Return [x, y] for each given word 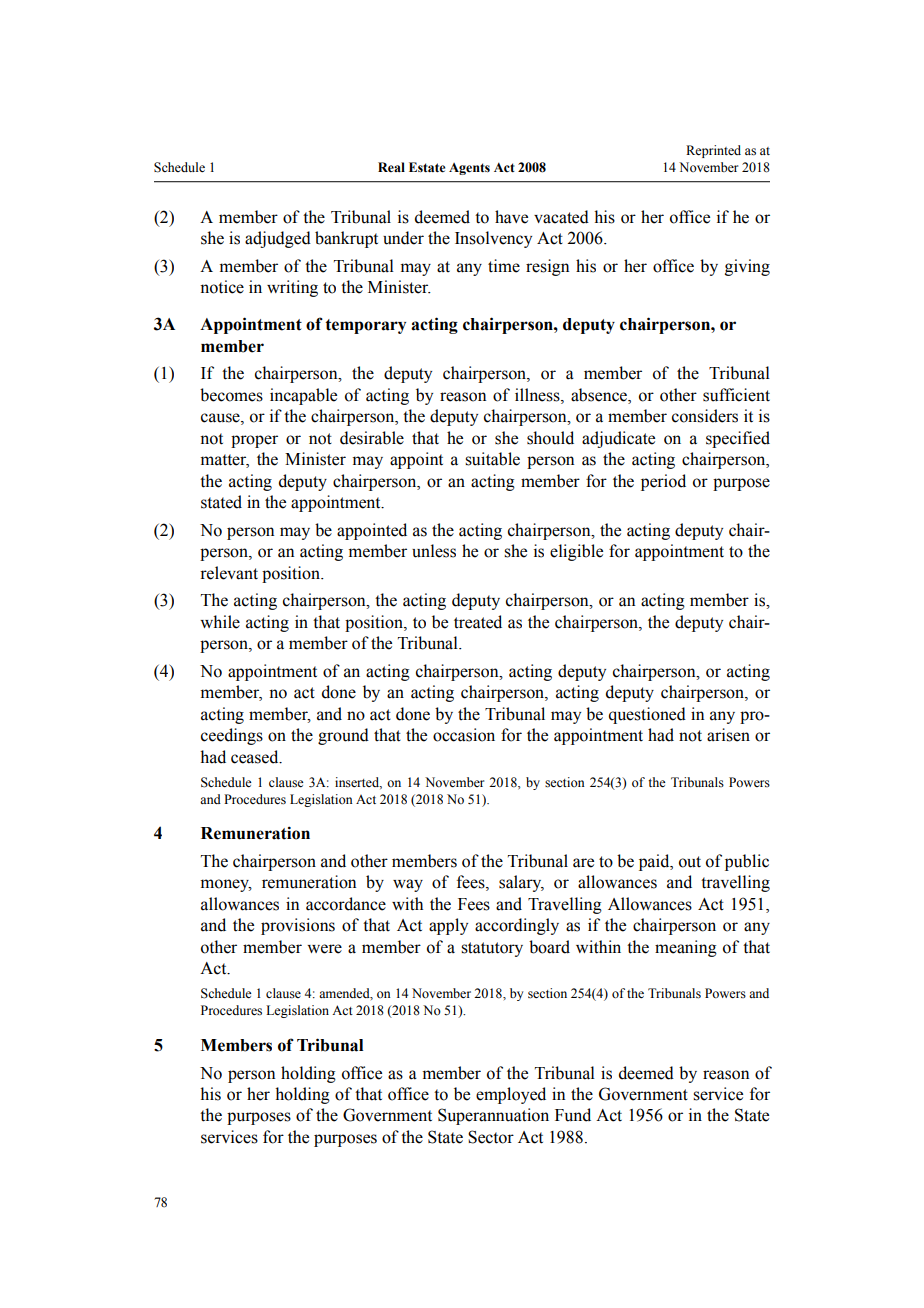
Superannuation [493, 1116]
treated [478, 622]
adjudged [278, 239]
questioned [647, 715]
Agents [469, 169]
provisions [298, 926]
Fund [573, 1115]
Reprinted [713, 151]
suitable [492, 459]
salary [521, 883]
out [690, 862]
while [220, 622]
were [324, 949]
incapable [303, 396]
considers [705, 416]
